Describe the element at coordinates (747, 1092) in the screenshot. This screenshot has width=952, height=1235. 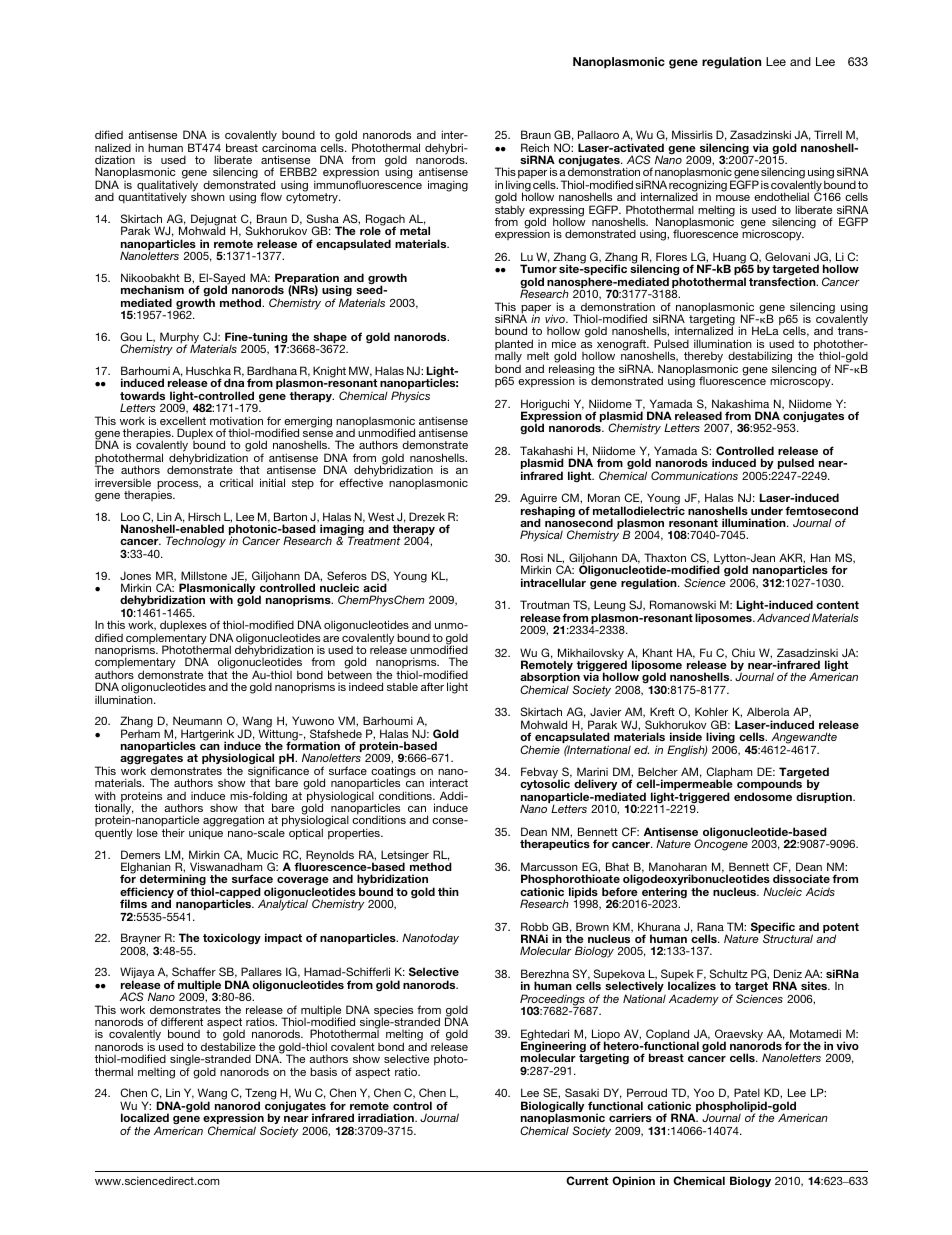
I see `Patel` at that location.
